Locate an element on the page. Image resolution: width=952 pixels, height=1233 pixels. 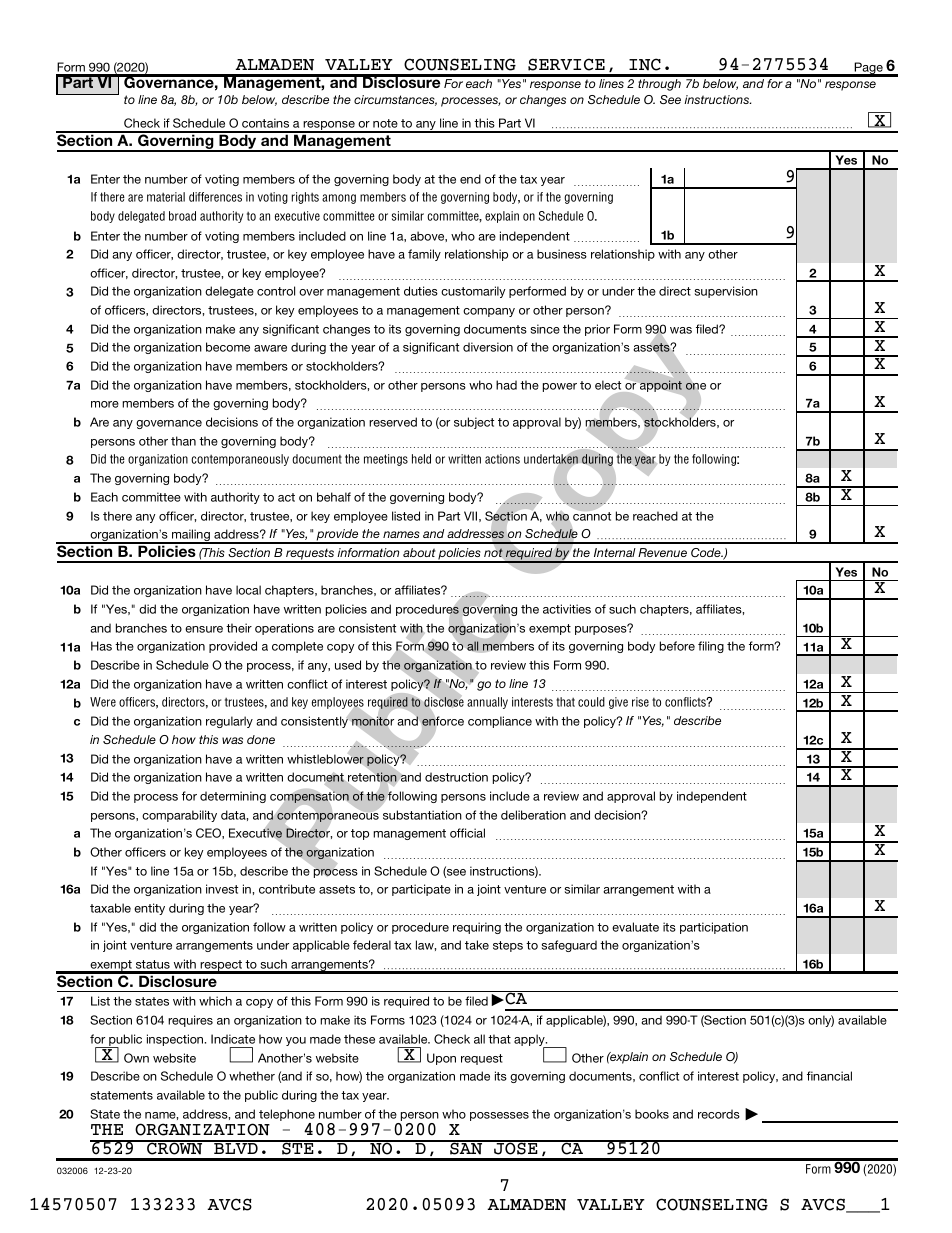
Code is located at coordinates (707, 552).
